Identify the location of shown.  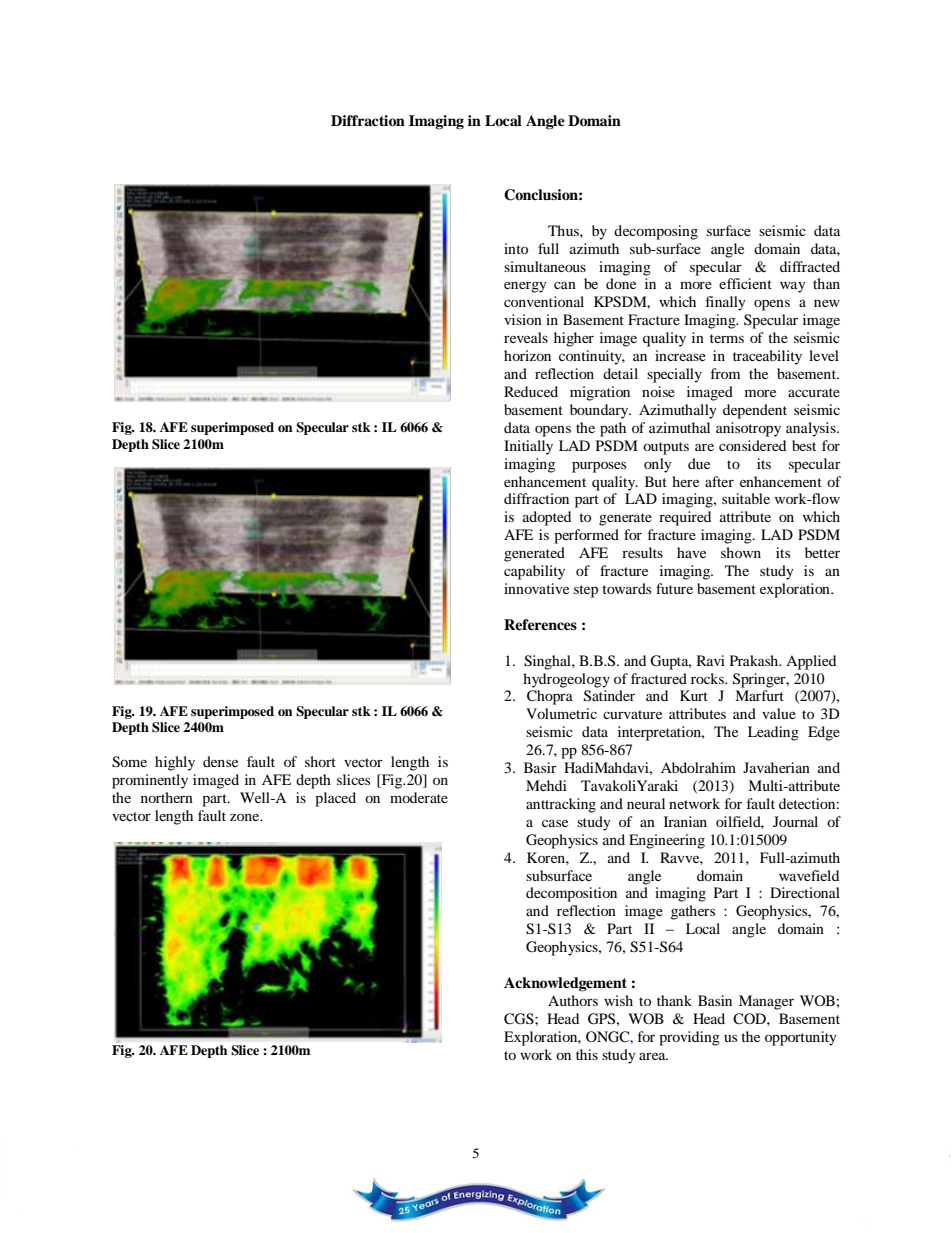
(741, 552).
